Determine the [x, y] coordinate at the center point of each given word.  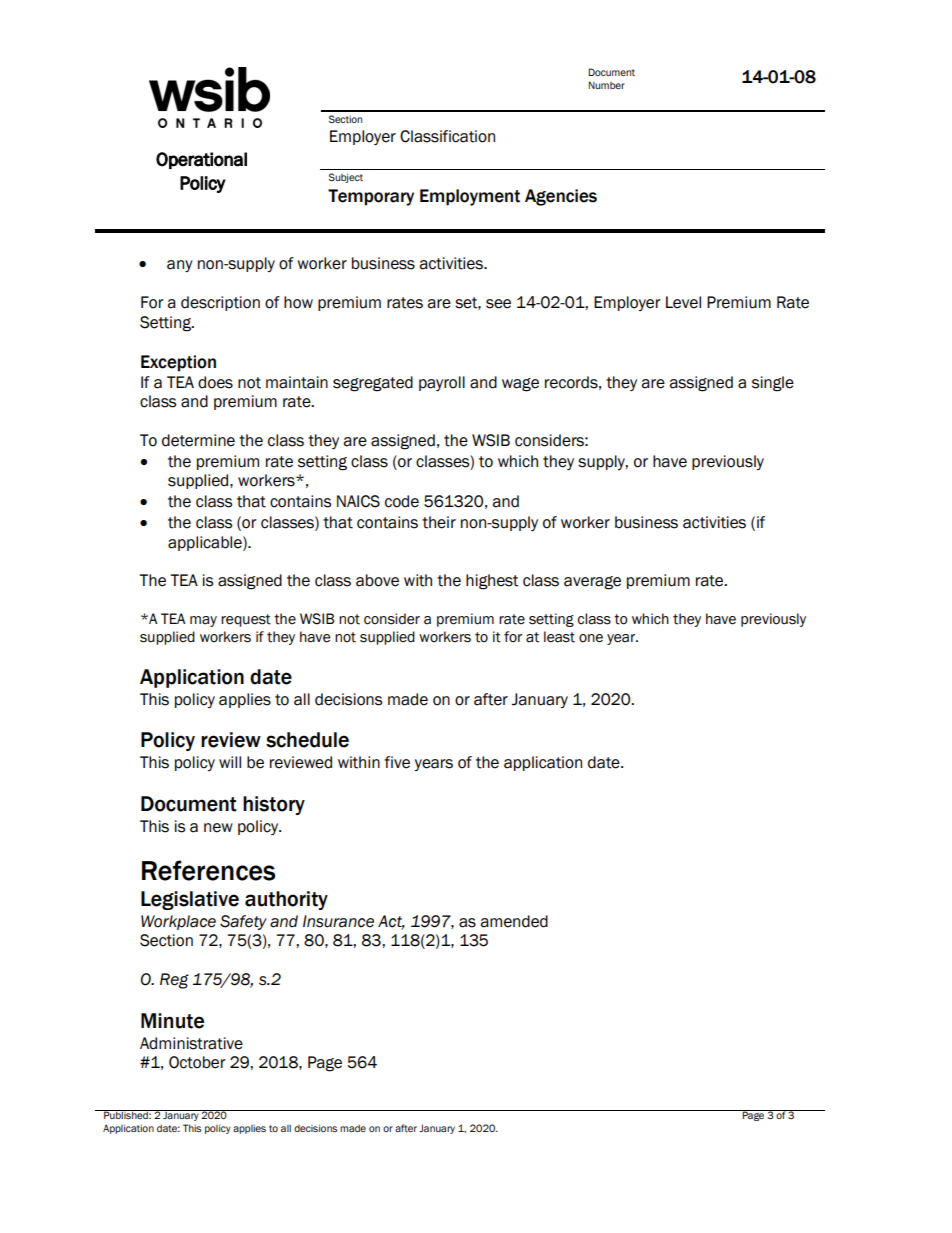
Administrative [191, 1043]
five [397, 762]
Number [606, 85]
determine [198, 440]
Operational [201, 160]
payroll [442, 383]
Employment [470, 197]
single [773, 384]
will [230, 762]
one [591, 638]
